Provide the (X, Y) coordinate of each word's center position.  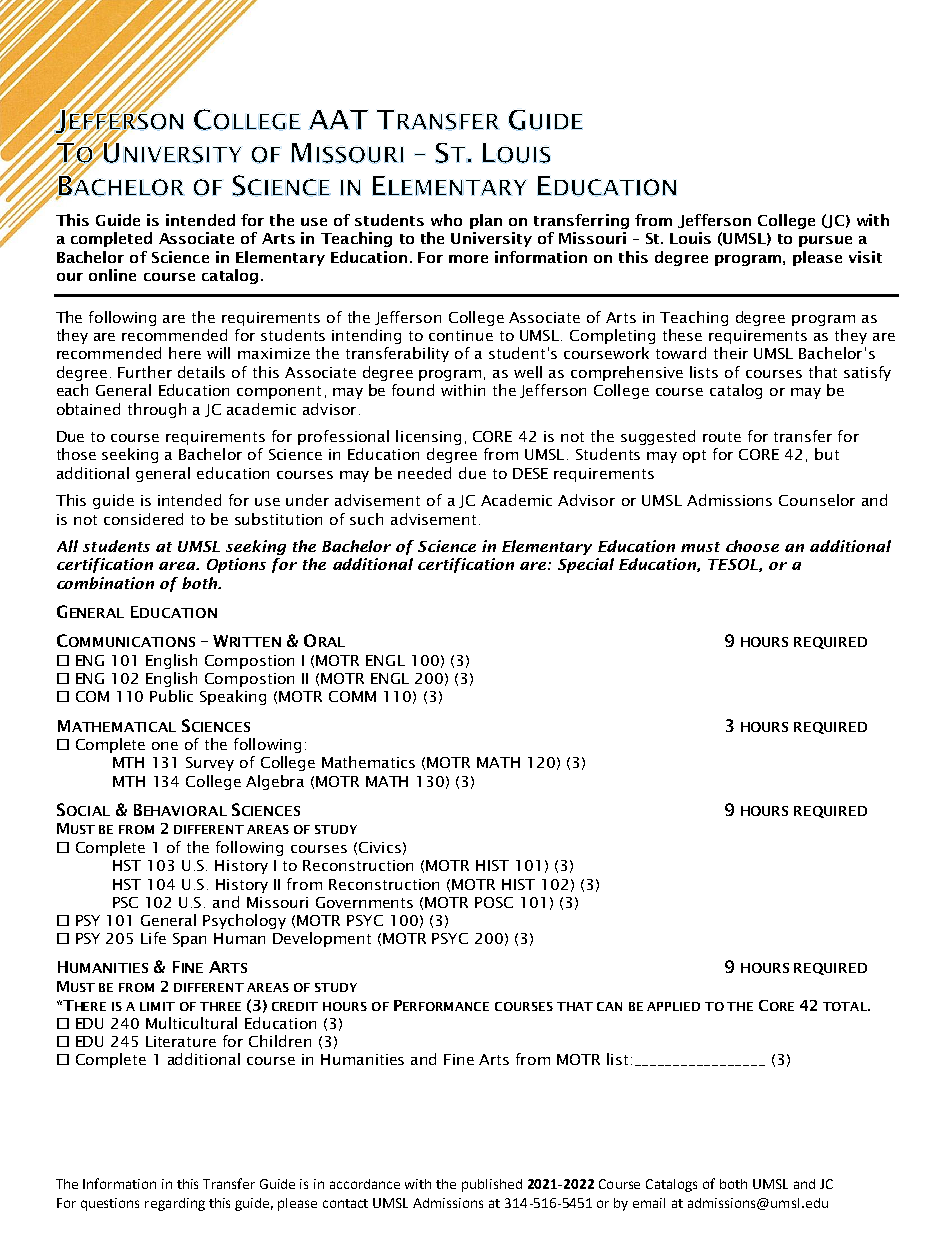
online (112, 275)
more (468, 259)
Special (586, 565)
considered (143, 519)
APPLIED (673, 1006)
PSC (125, 902)
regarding (175, 1204)
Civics (380, 847)
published (492, 1185)
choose (752, 546)
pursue (825, 241)
